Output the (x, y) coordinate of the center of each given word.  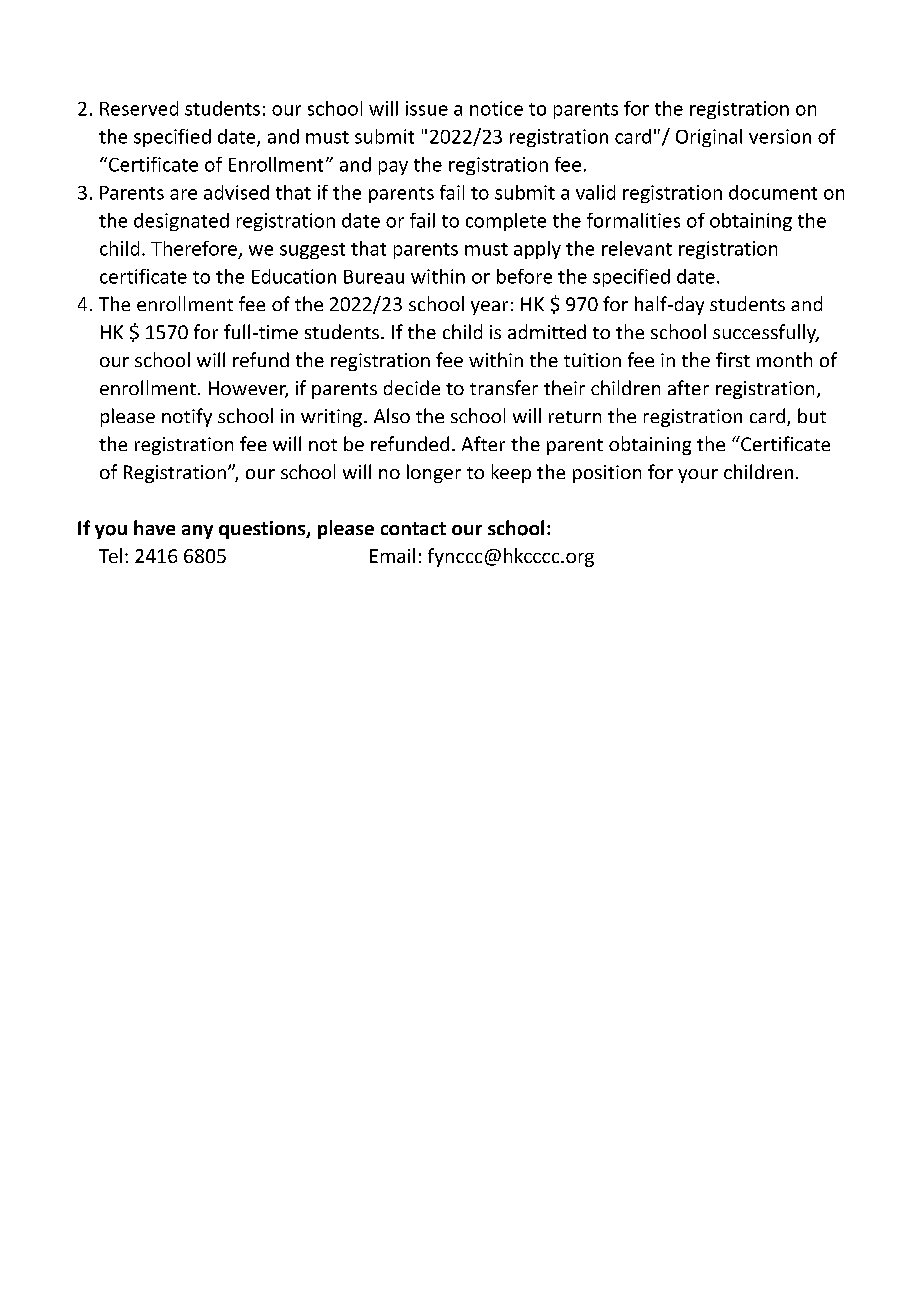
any (197, 532)
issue (427, 108)
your (698, 476)
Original (709, 138)
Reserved (139, 108)
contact (413, 528)
